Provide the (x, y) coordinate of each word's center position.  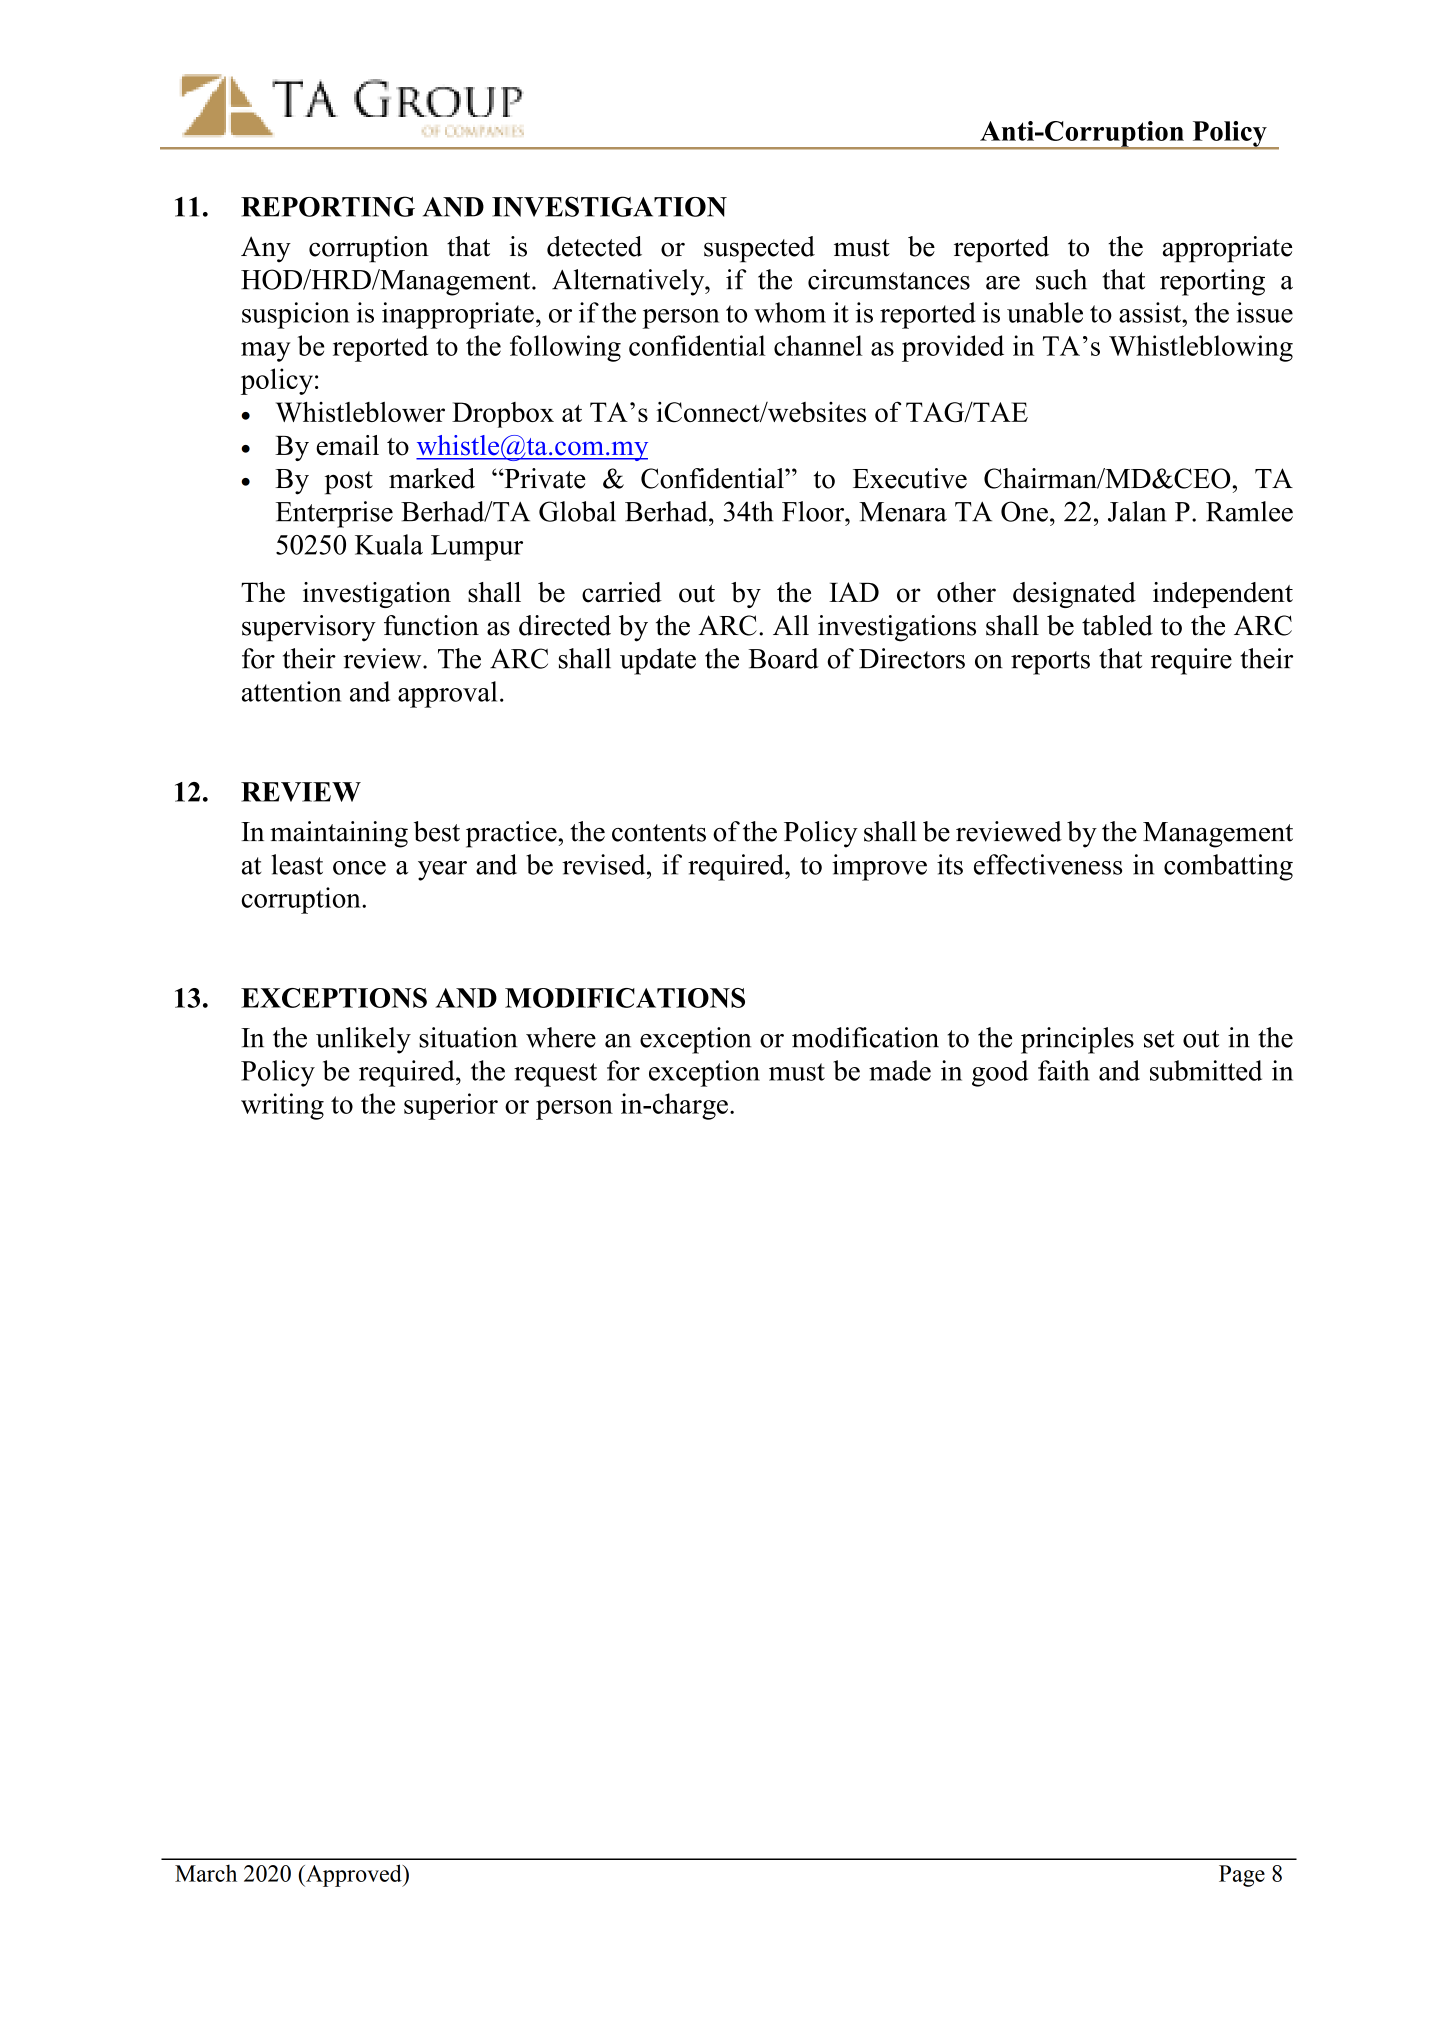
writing (282, 1106)
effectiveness (1048, 864)
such (1061, 279)
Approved (354, 1875)
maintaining (339, 834)
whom (790, 312)
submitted (1206, 1070)
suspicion (296, 315)
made (900, 1070)
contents (659, 833)
